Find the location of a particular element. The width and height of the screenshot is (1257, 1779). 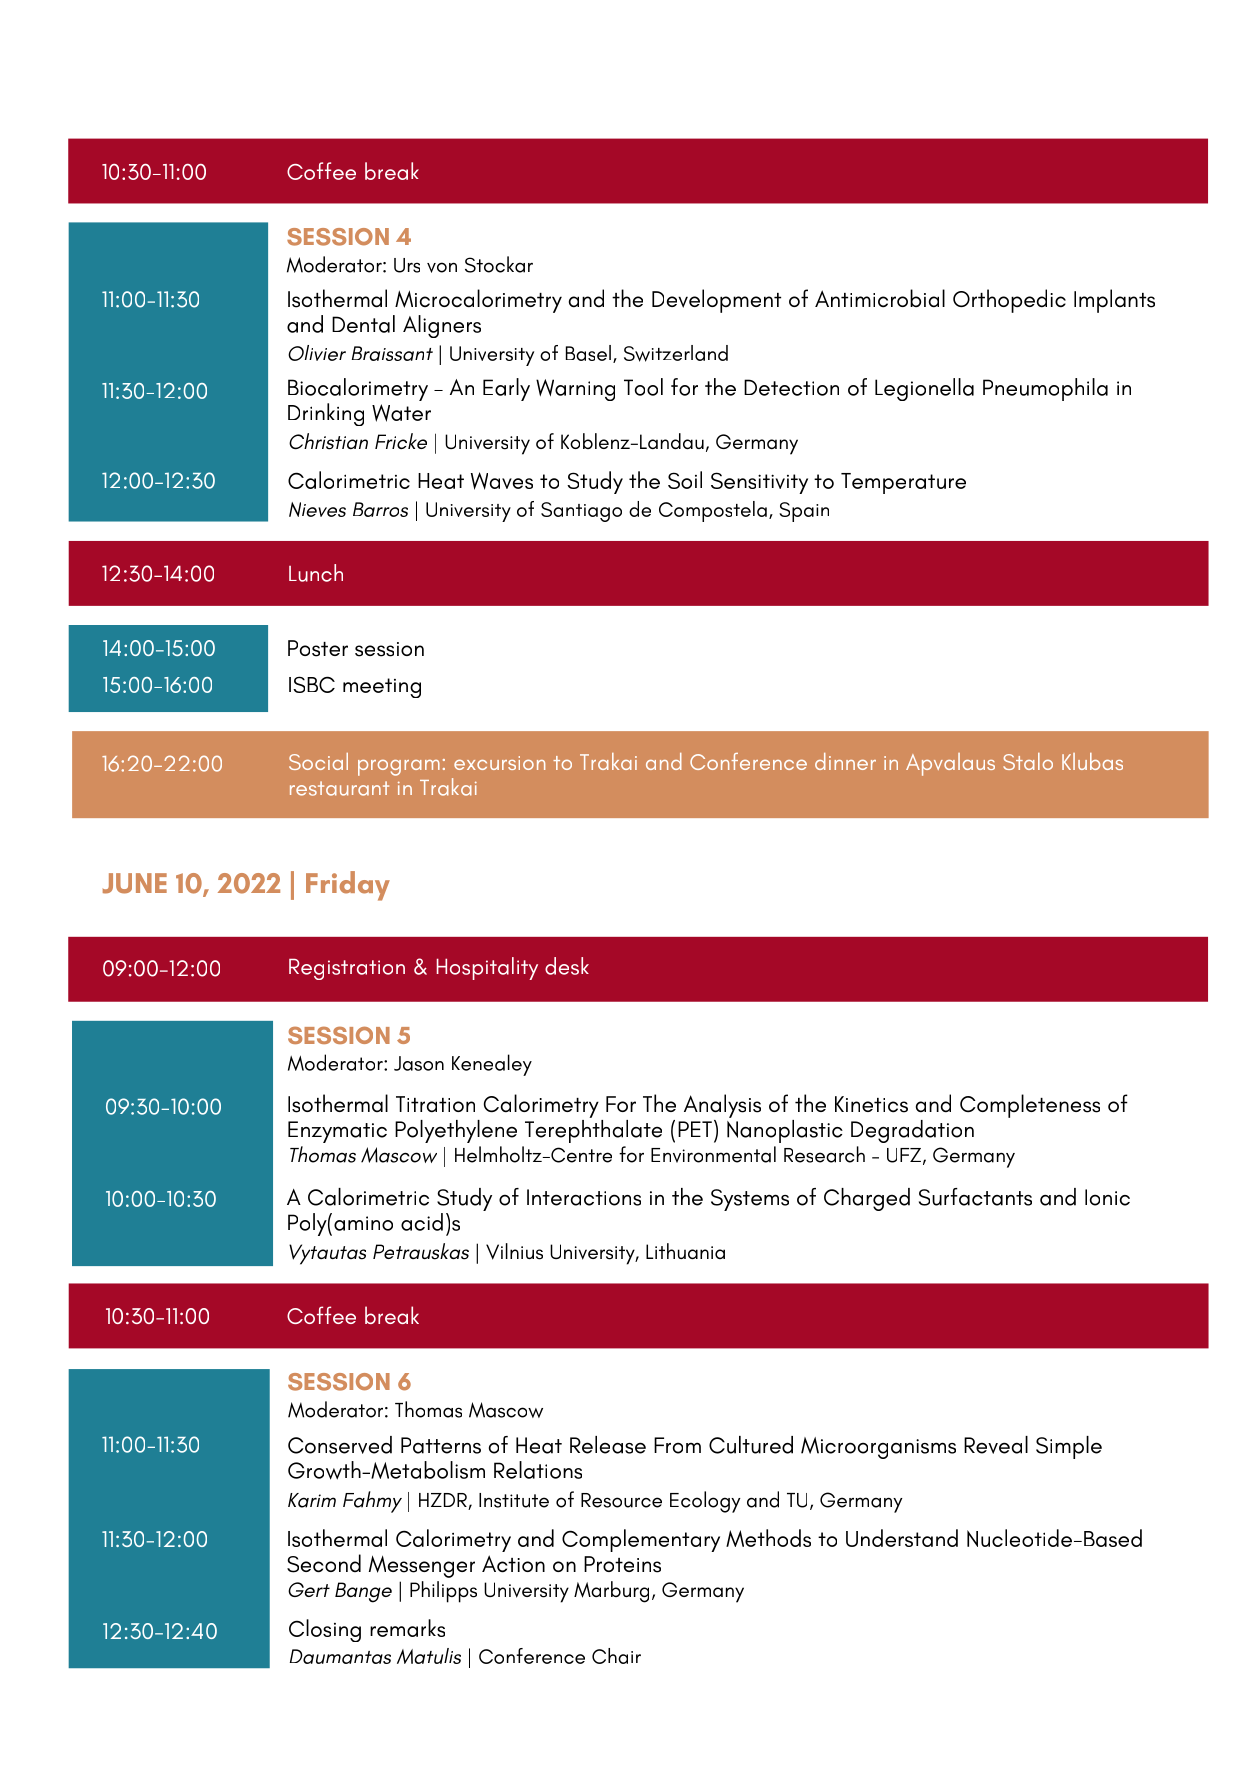

dinner is located at coordinates (845, 761).
